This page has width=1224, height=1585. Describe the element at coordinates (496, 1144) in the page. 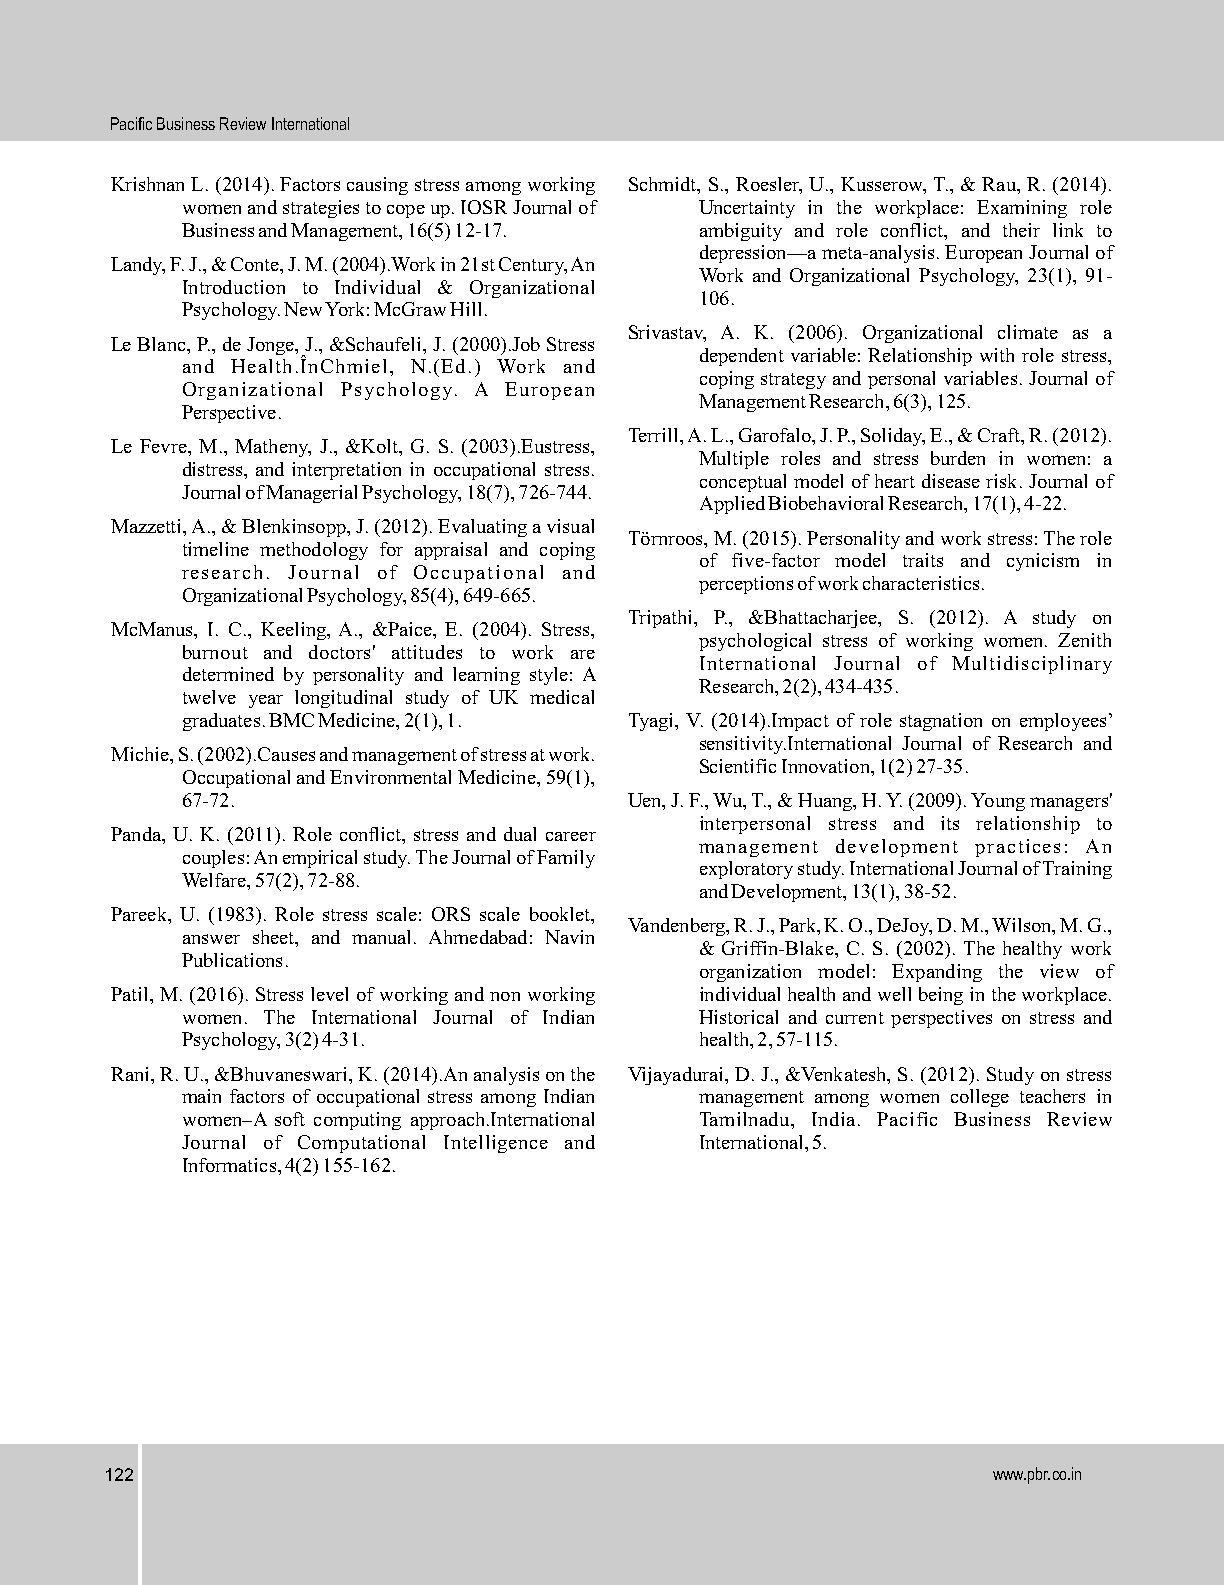

I see `Intelligence` at that location.
